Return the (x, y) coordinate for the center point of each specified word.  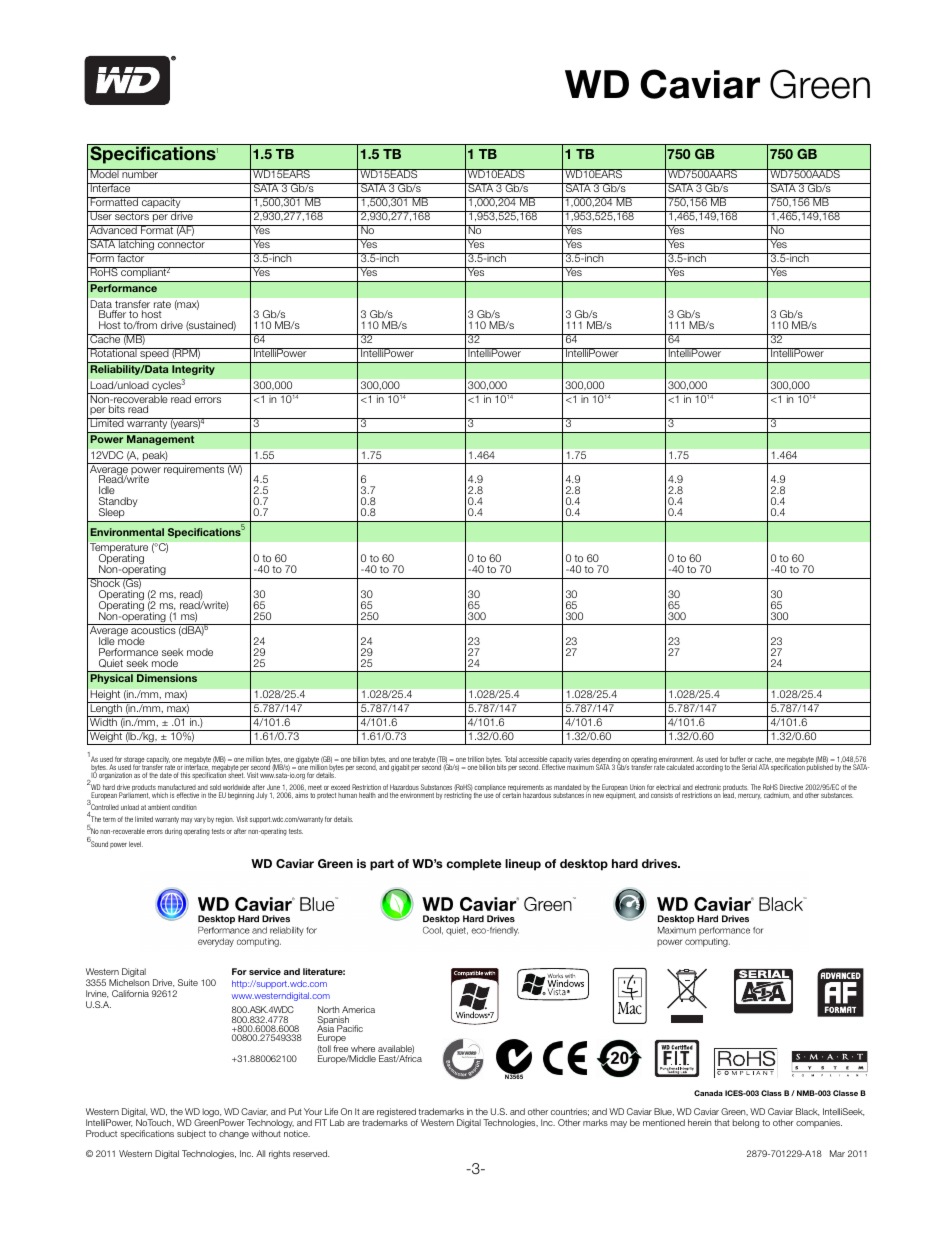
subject (191, 1134)
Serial (749, 767)
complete (473, 865)
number (140, 173)
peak (154, 457)
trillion (476, 760)
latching (136, 246)
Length (106, 709)
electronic (708, 788)
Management (161, 440)
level (136, 844)
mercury (749, 796)
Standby (118, 503)
